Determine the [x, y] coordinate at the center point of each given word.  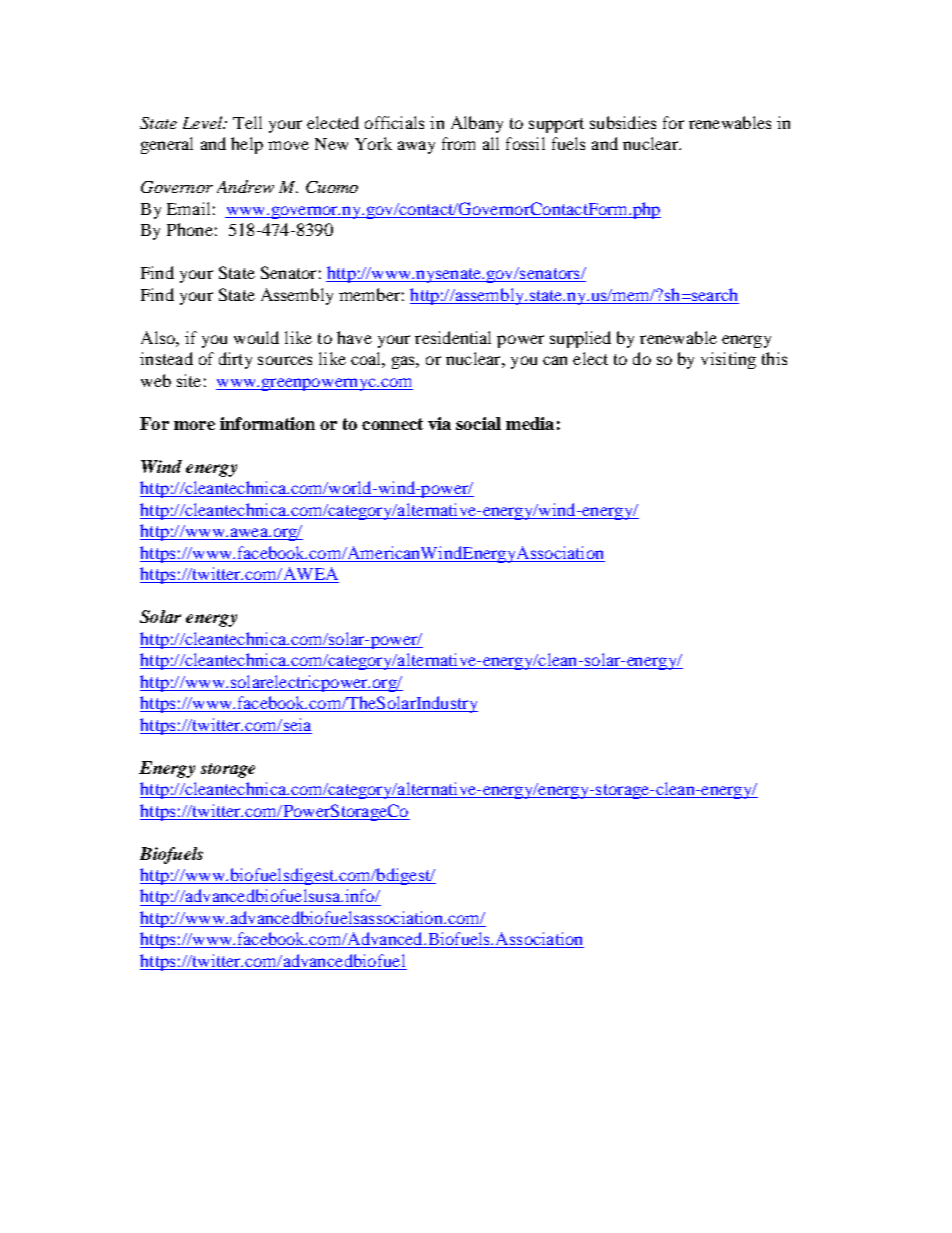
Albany [477, 124]
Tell [247, 122]
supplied [580, 339]
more [194, 425]
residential [453, 337]
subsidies [623, 122]
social [478, 423]
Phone [190, 229]
